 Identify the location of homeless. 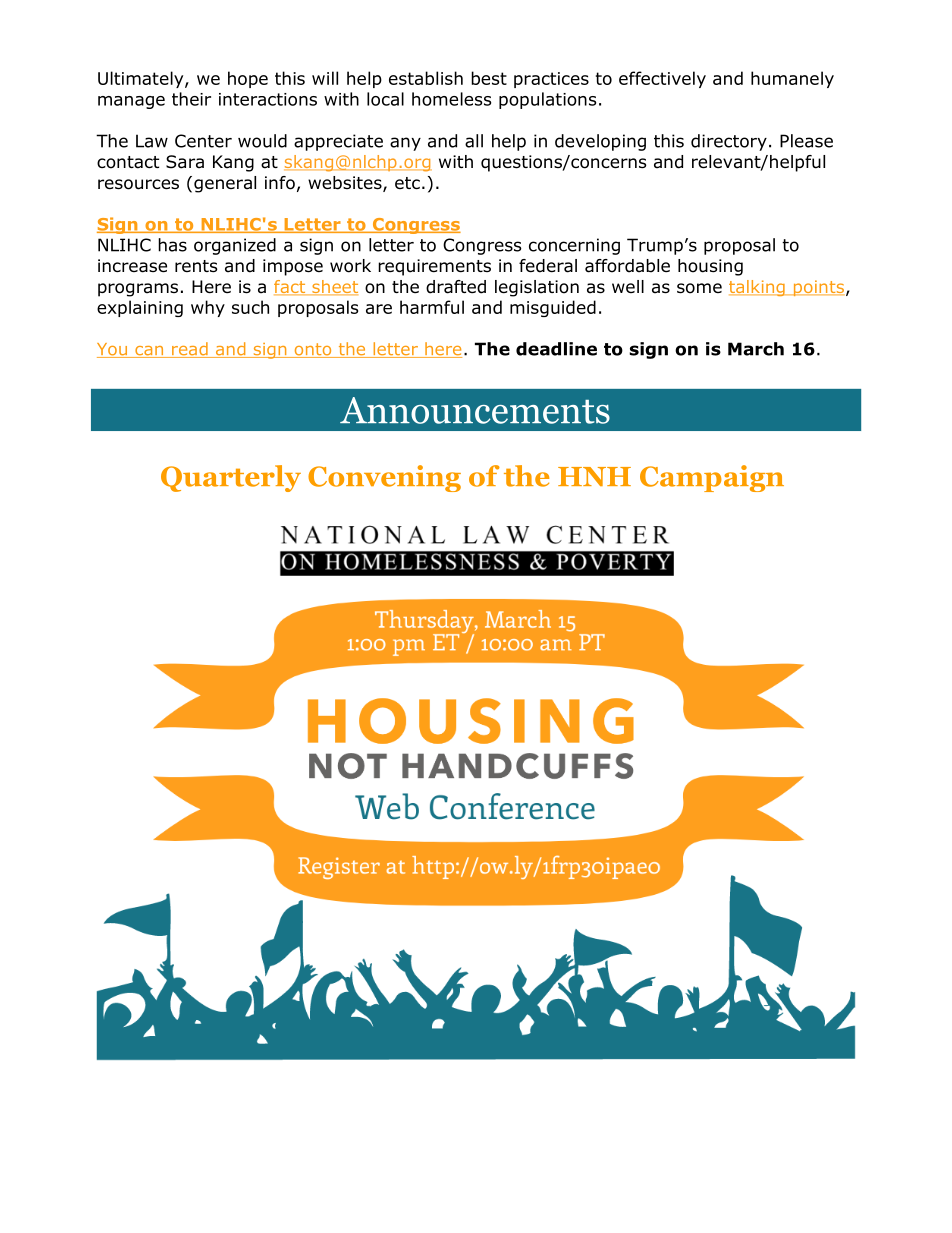
(451, 99).
